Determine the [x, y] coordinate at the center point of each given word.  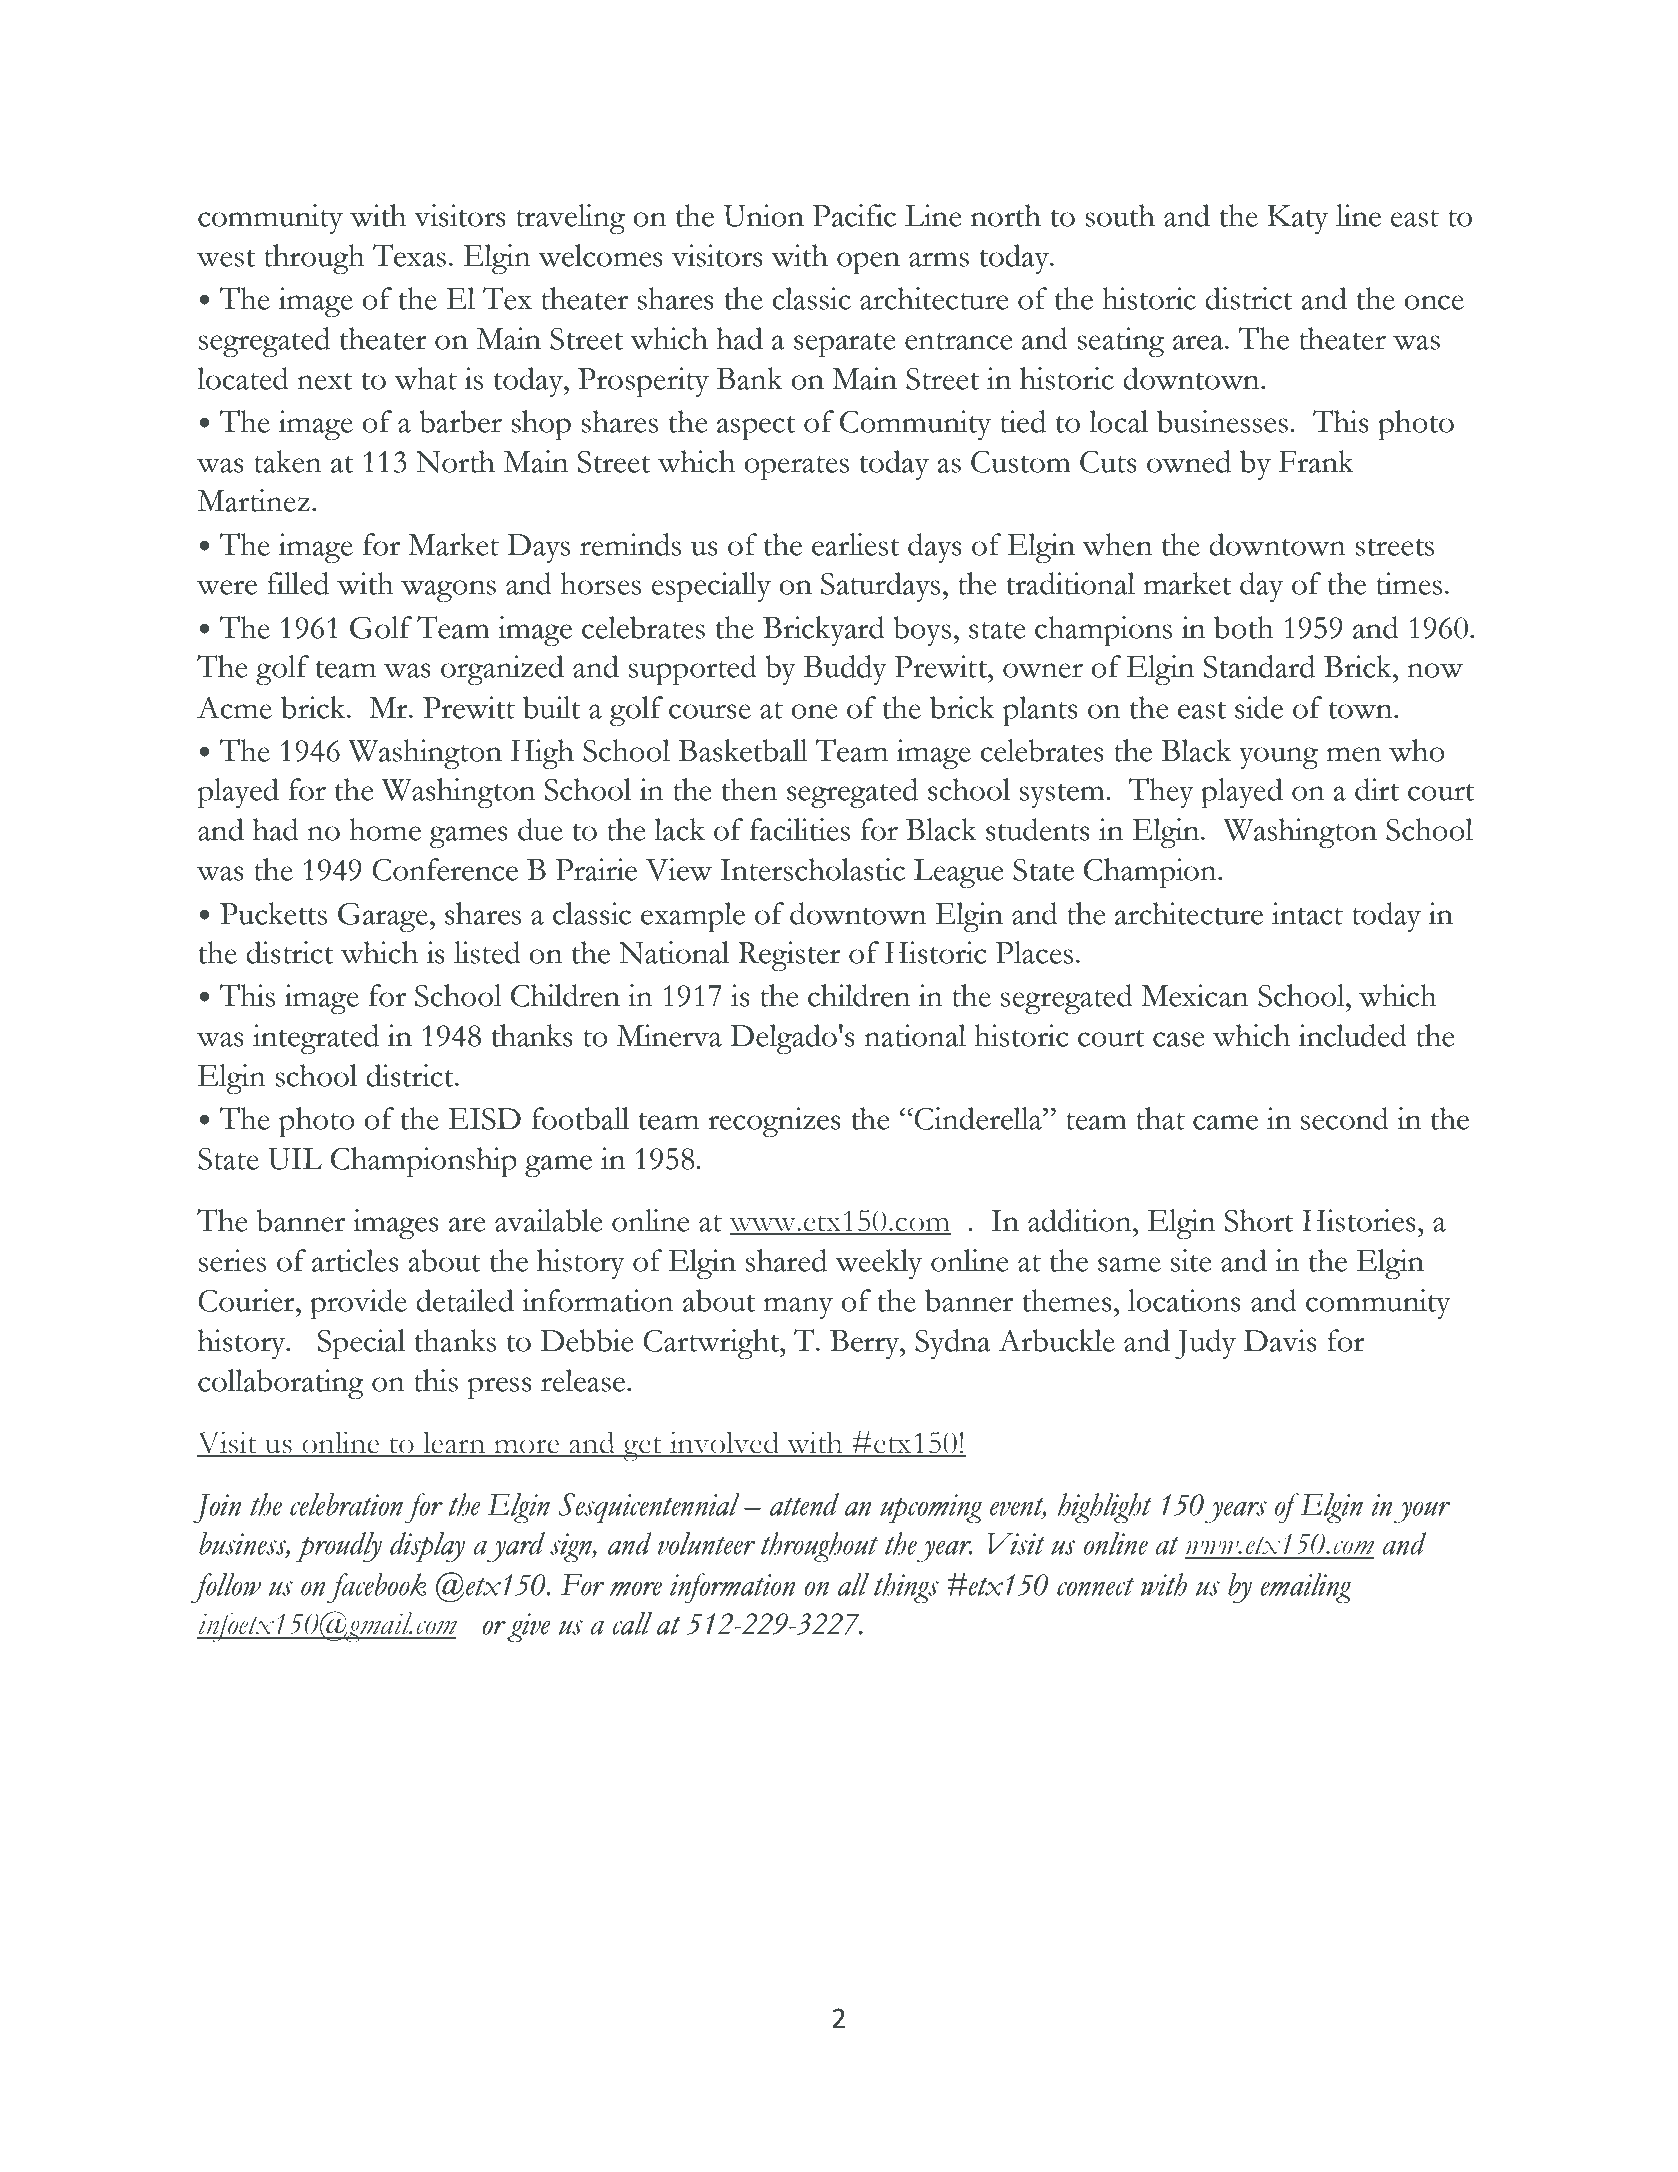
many [798, 1308]
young [1278, 758]
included [1353, 1035]
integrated [316, 1039]
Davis [1280, 1340]
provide [358, 1304]
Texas [409, 255]
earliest [856, 544]
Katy [1297, 220]
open [868, 263]
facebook [376, 1588]
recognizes [774, 1122]
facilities [800, 829]
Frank [1316, 461]
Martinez [253, 500]
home [385, 829]
